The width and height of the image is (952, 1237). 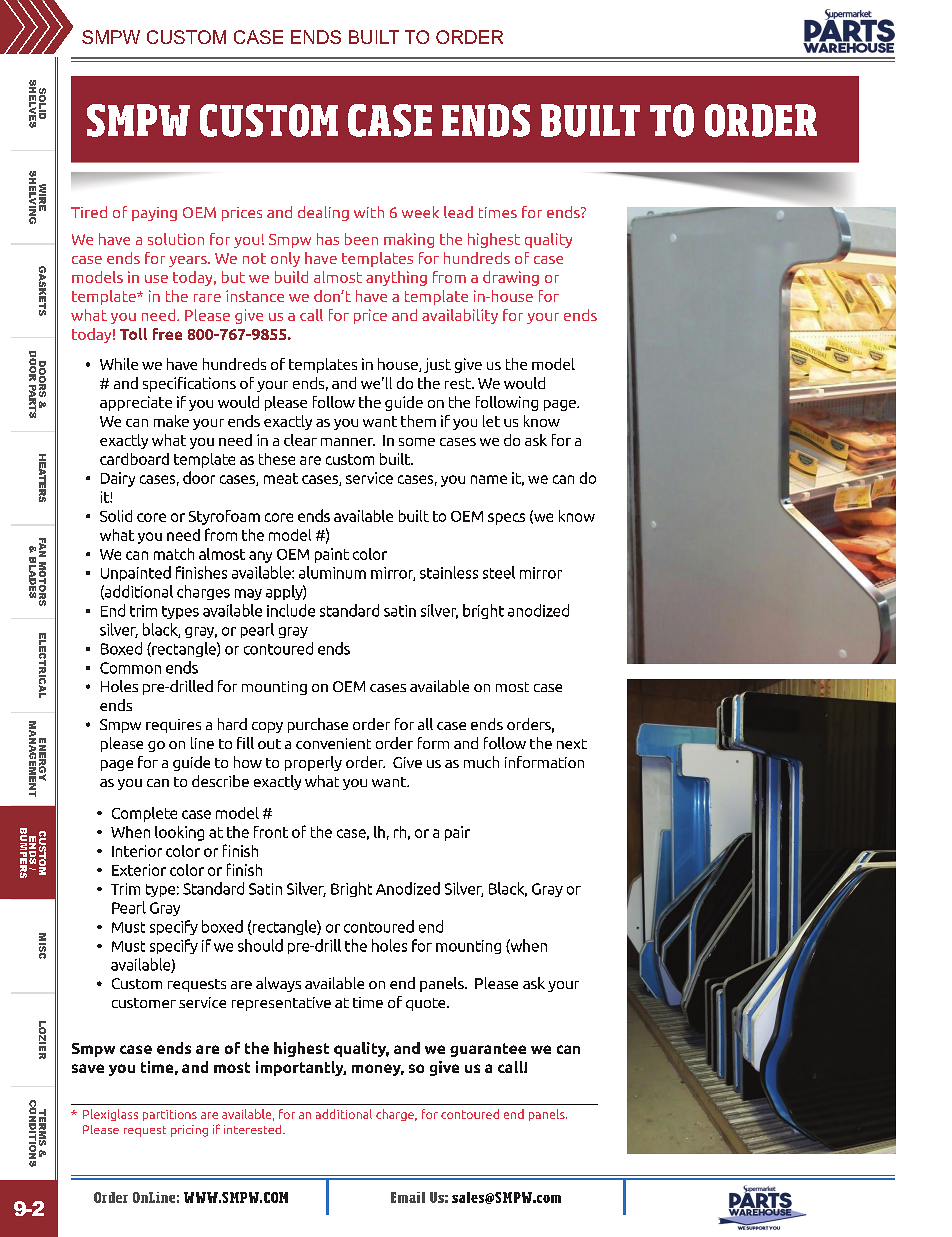 I want to click on pair, so click(x=457, y=833).
